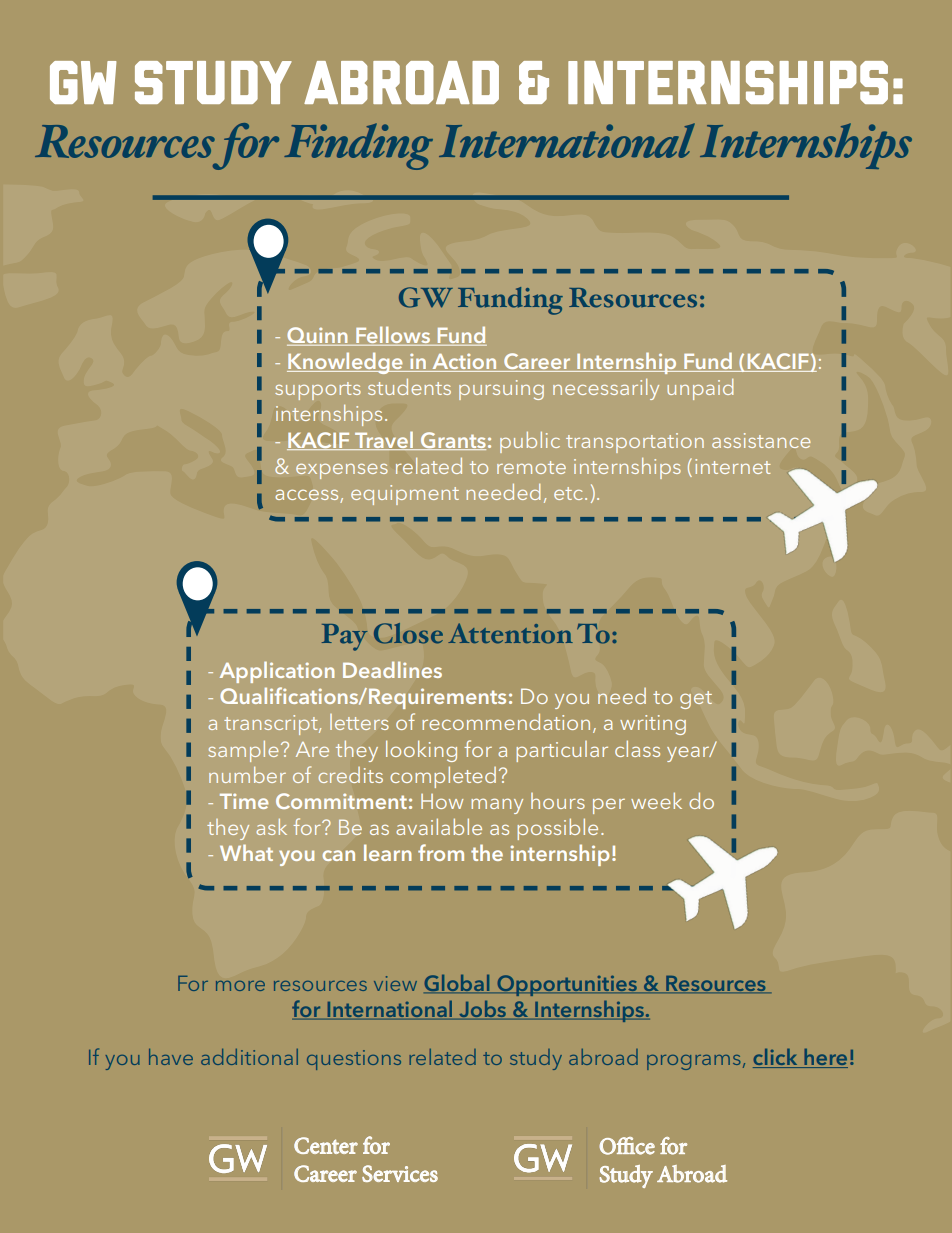 This image has height=1233, width=952. I want to click on Attention, so click(510, 633).
